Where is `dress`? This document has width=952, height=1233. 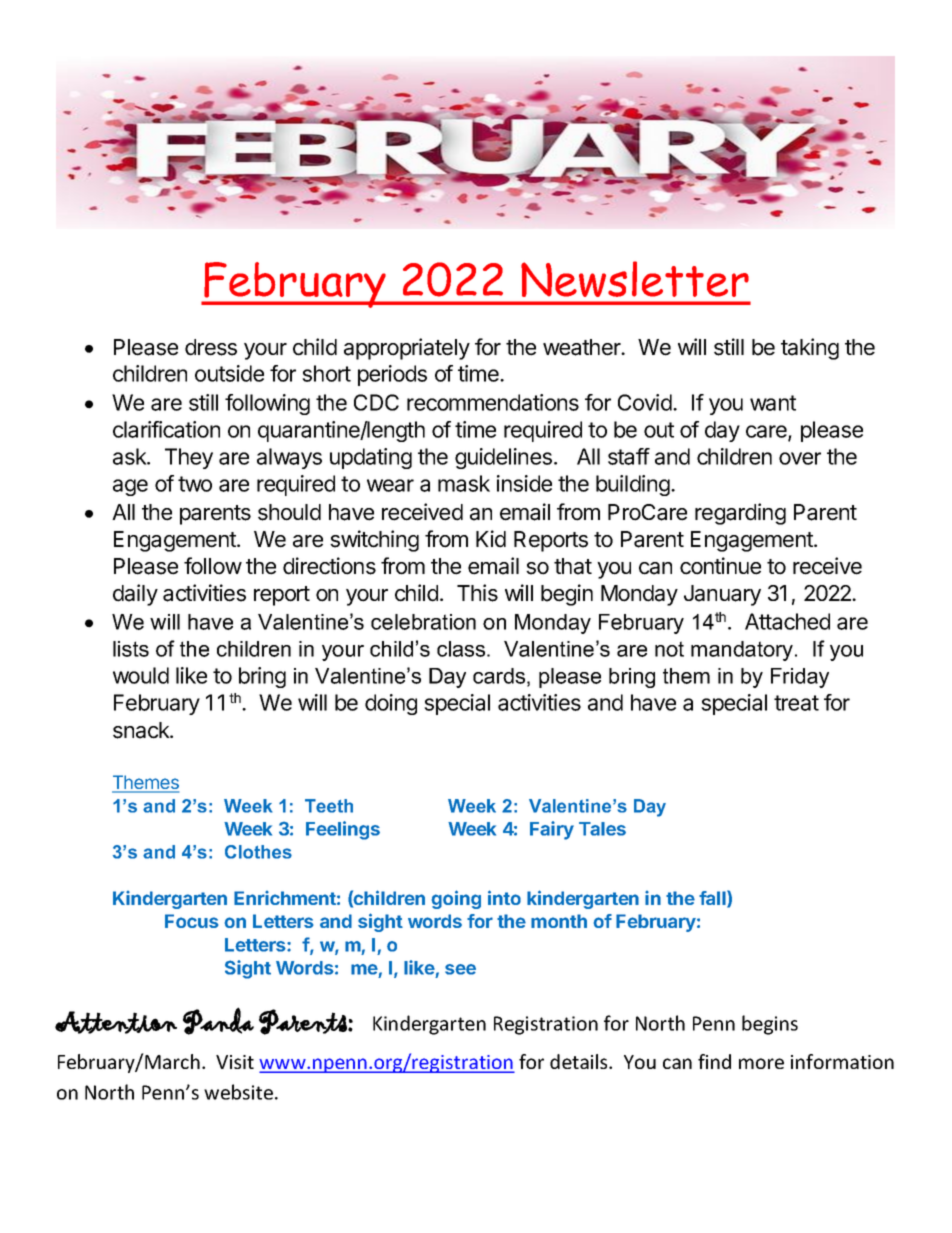
dress is located at coordinates (211, 347).
